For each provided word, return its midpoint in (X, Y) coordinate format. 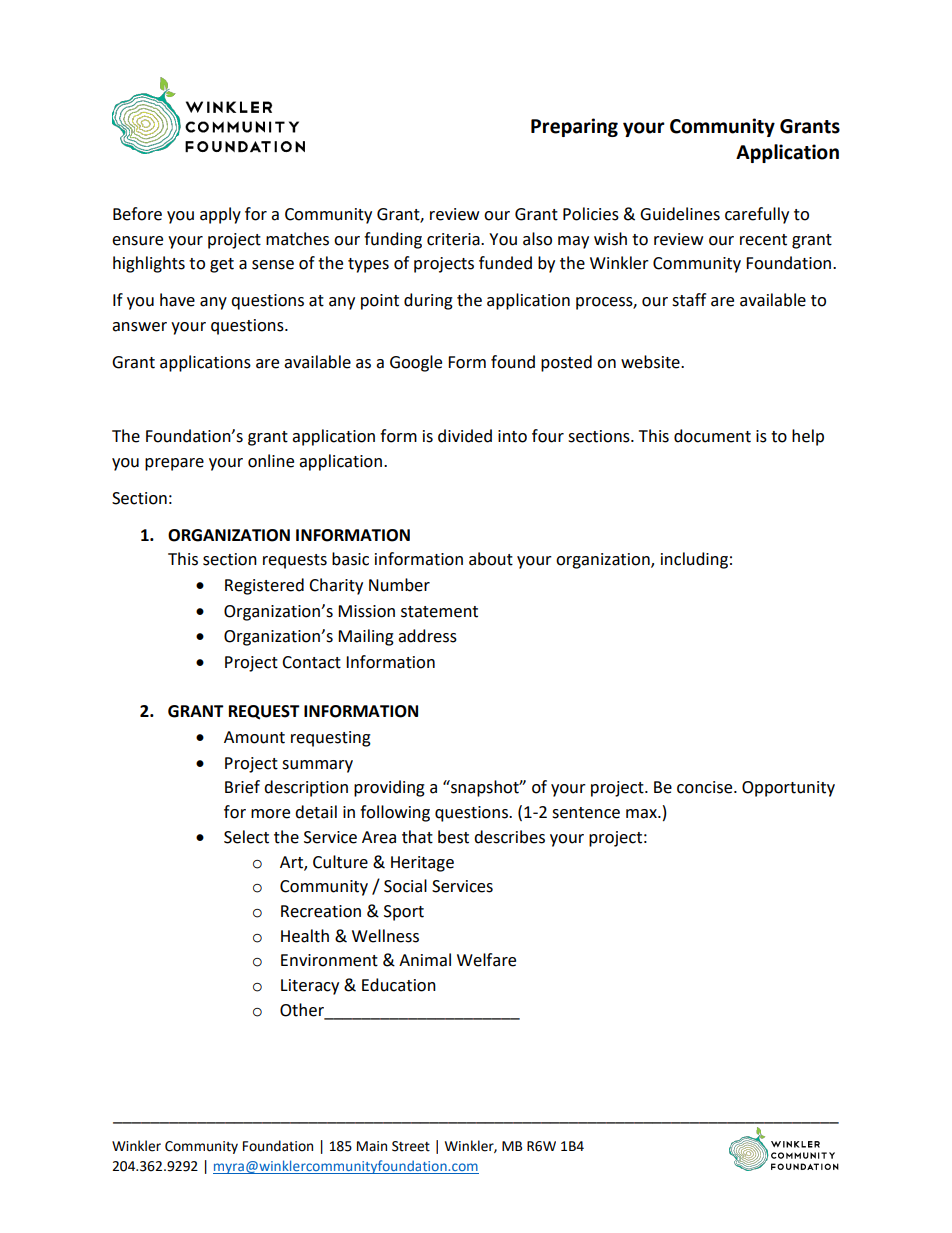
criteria (454, 239)
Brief (242, 787)
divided (465, 436)
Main (372, 1146)
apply (220, 215)
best (453, 837)
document (712, 436)
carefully (757, 215)
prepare (174, 464)
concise (706, 787)
